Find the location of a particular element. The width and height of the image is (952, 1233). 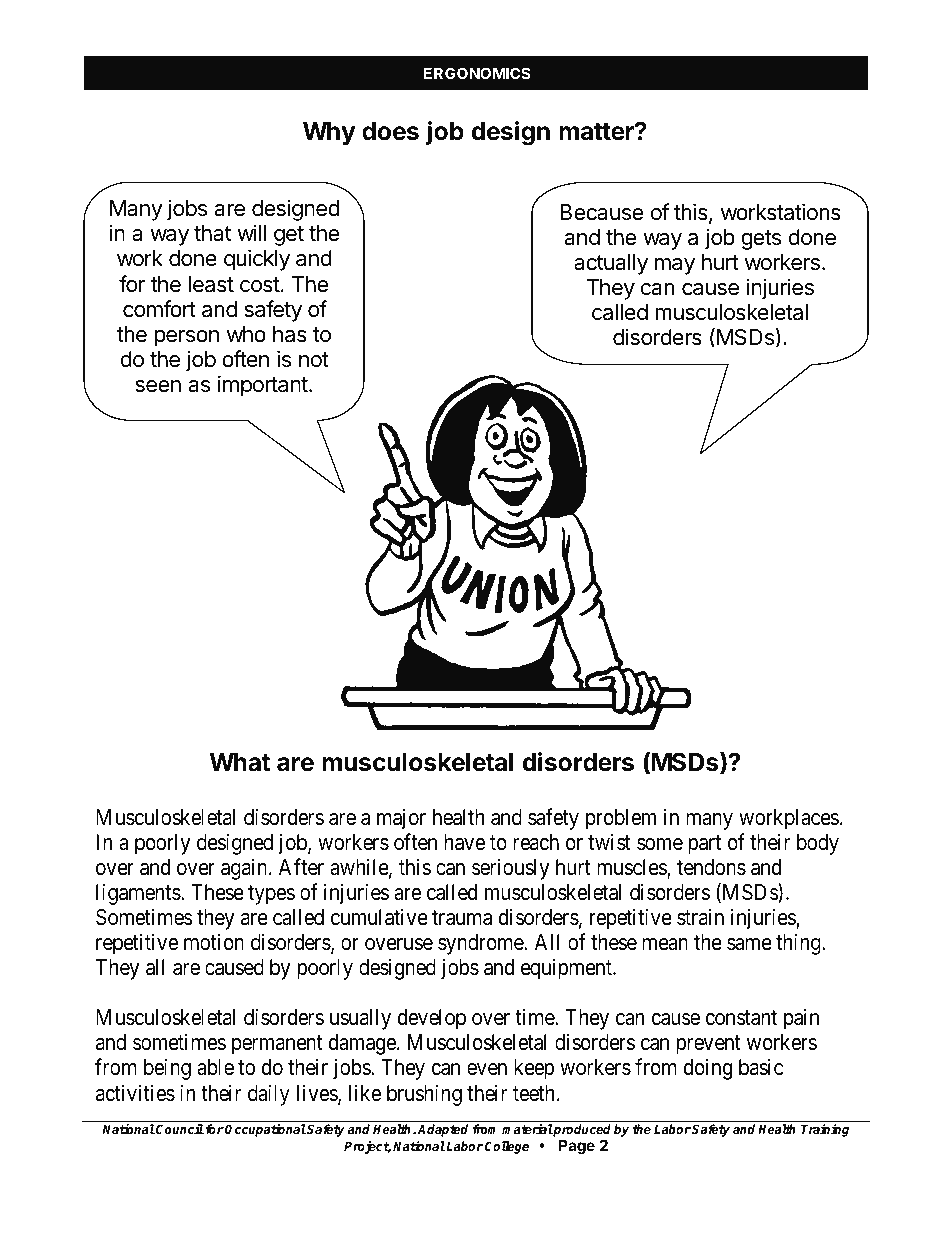

important is located at coordinates (263, 386).
